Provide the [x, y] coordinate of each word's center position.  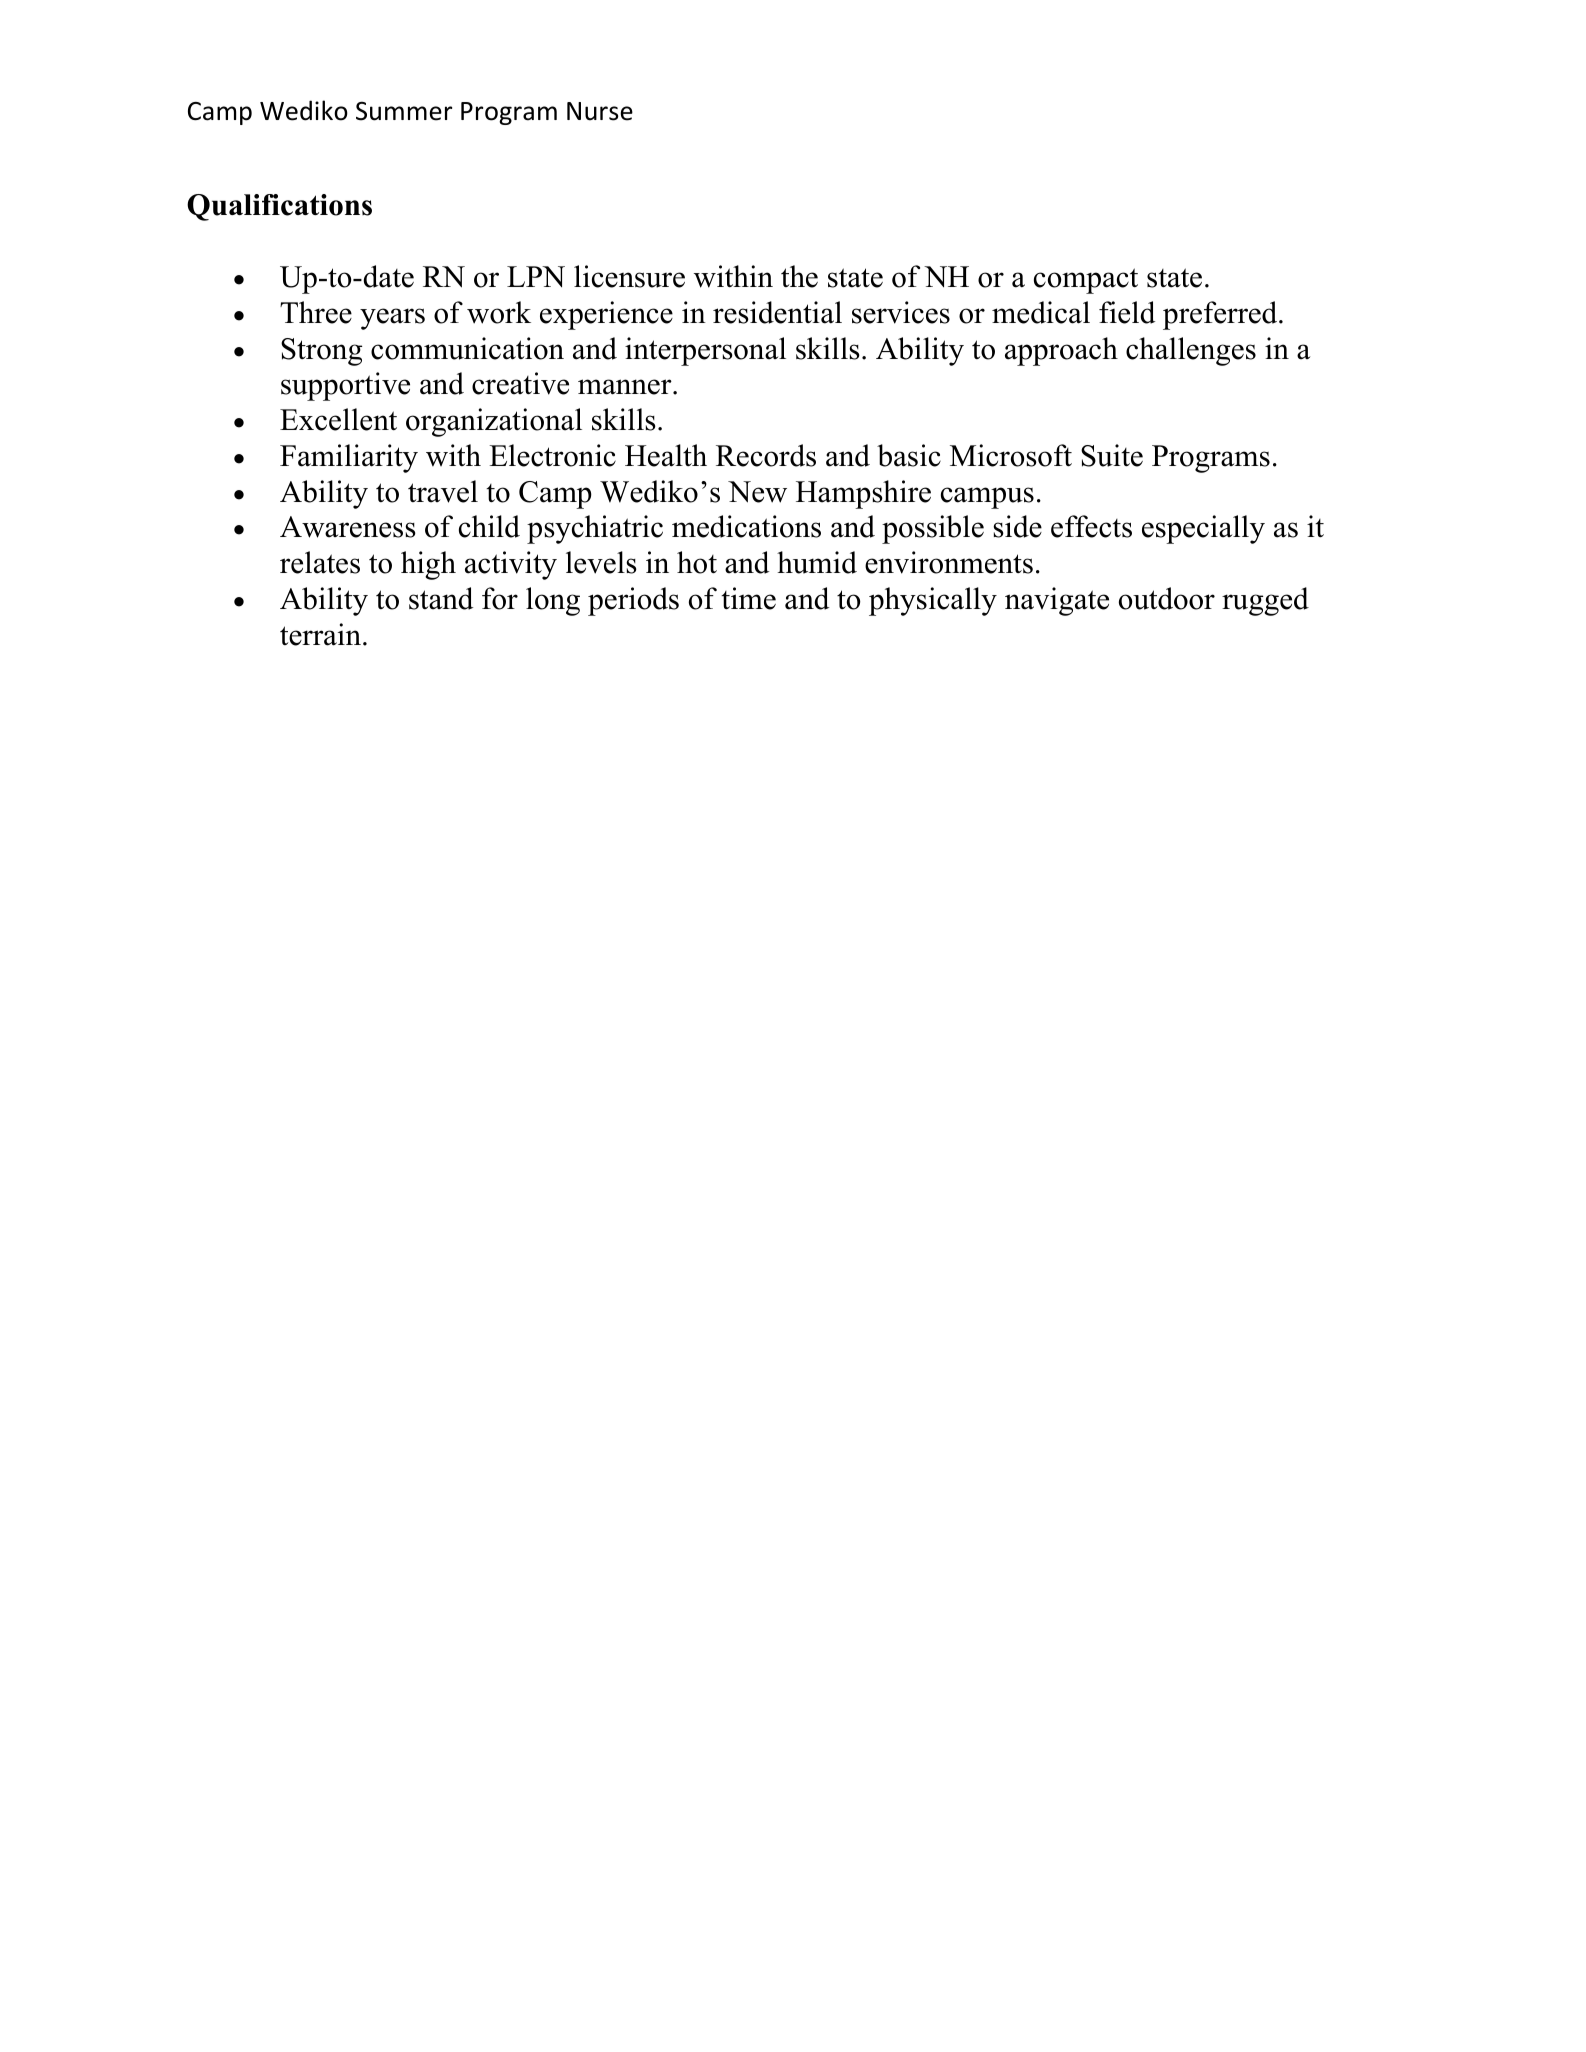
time [748, 598]
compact [1086, 281]
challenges [1191, 351]
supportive [345, 386]
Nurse [600, 111]
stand [441, 598]
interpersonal [705, 351]
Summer [404, 111]
